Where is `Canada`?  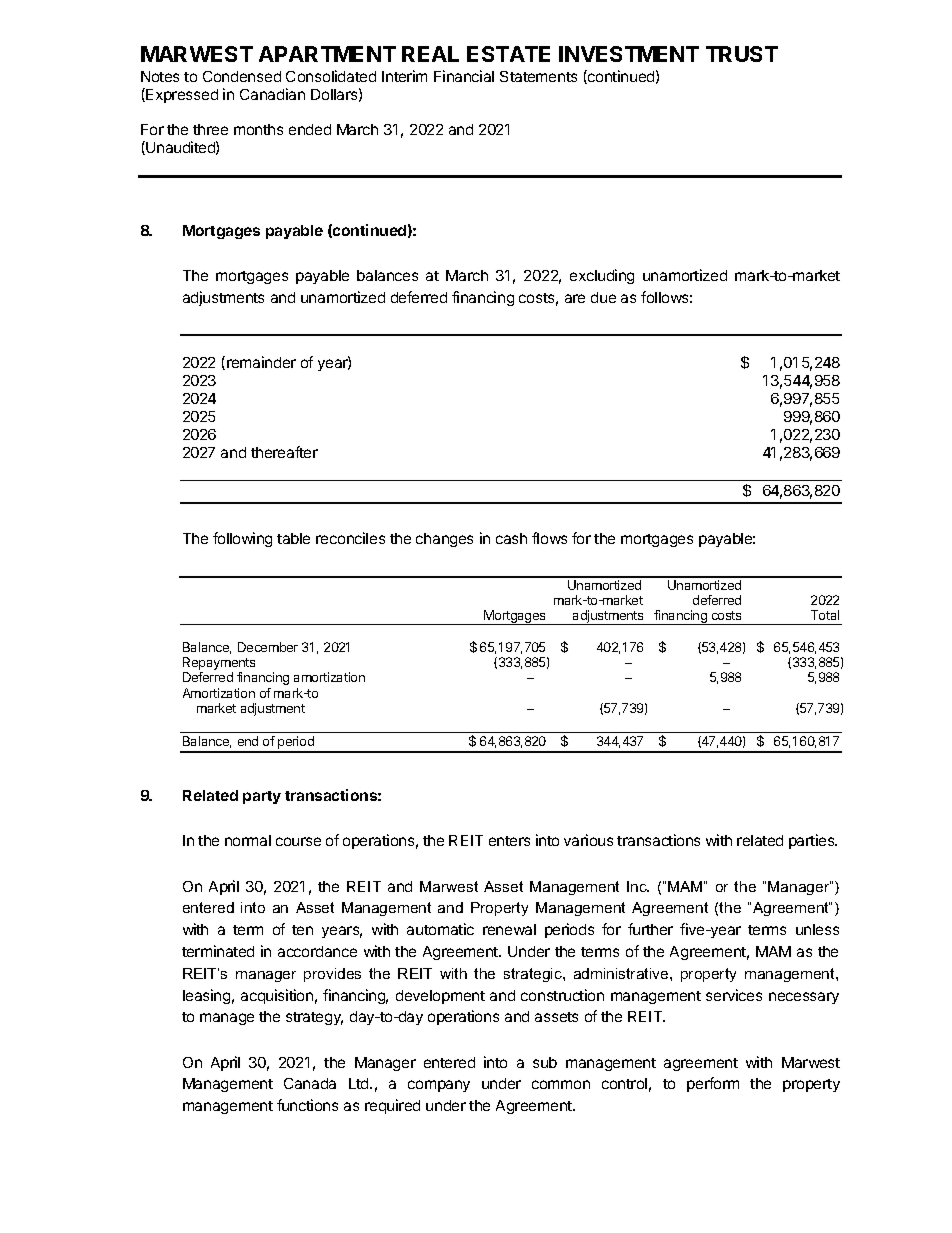
Canada is located at coordinates (310, 1083).
